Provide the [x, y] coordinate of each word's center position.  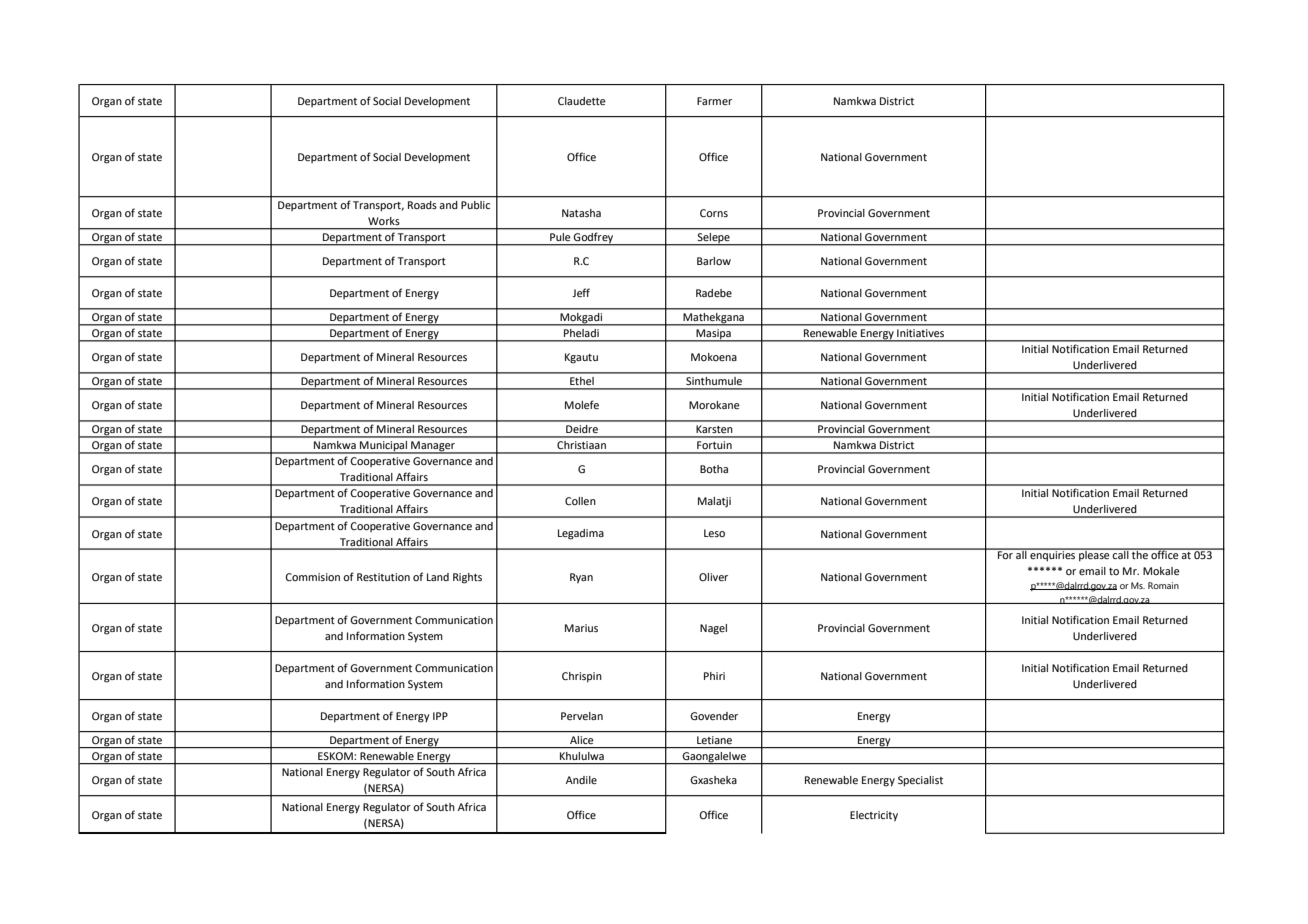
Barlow [714, 261]
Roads [422, 205]
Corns [714, 213]
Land [438, 577]
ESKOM [335, 756]
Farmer [714, 101]
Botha [714, 469]
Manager [433, 447]
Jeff [581, 292]
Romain [1163, 585]
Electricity [874, 816]
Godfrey [594, 239]
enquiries [1053, 555]
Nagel [713, 629]
